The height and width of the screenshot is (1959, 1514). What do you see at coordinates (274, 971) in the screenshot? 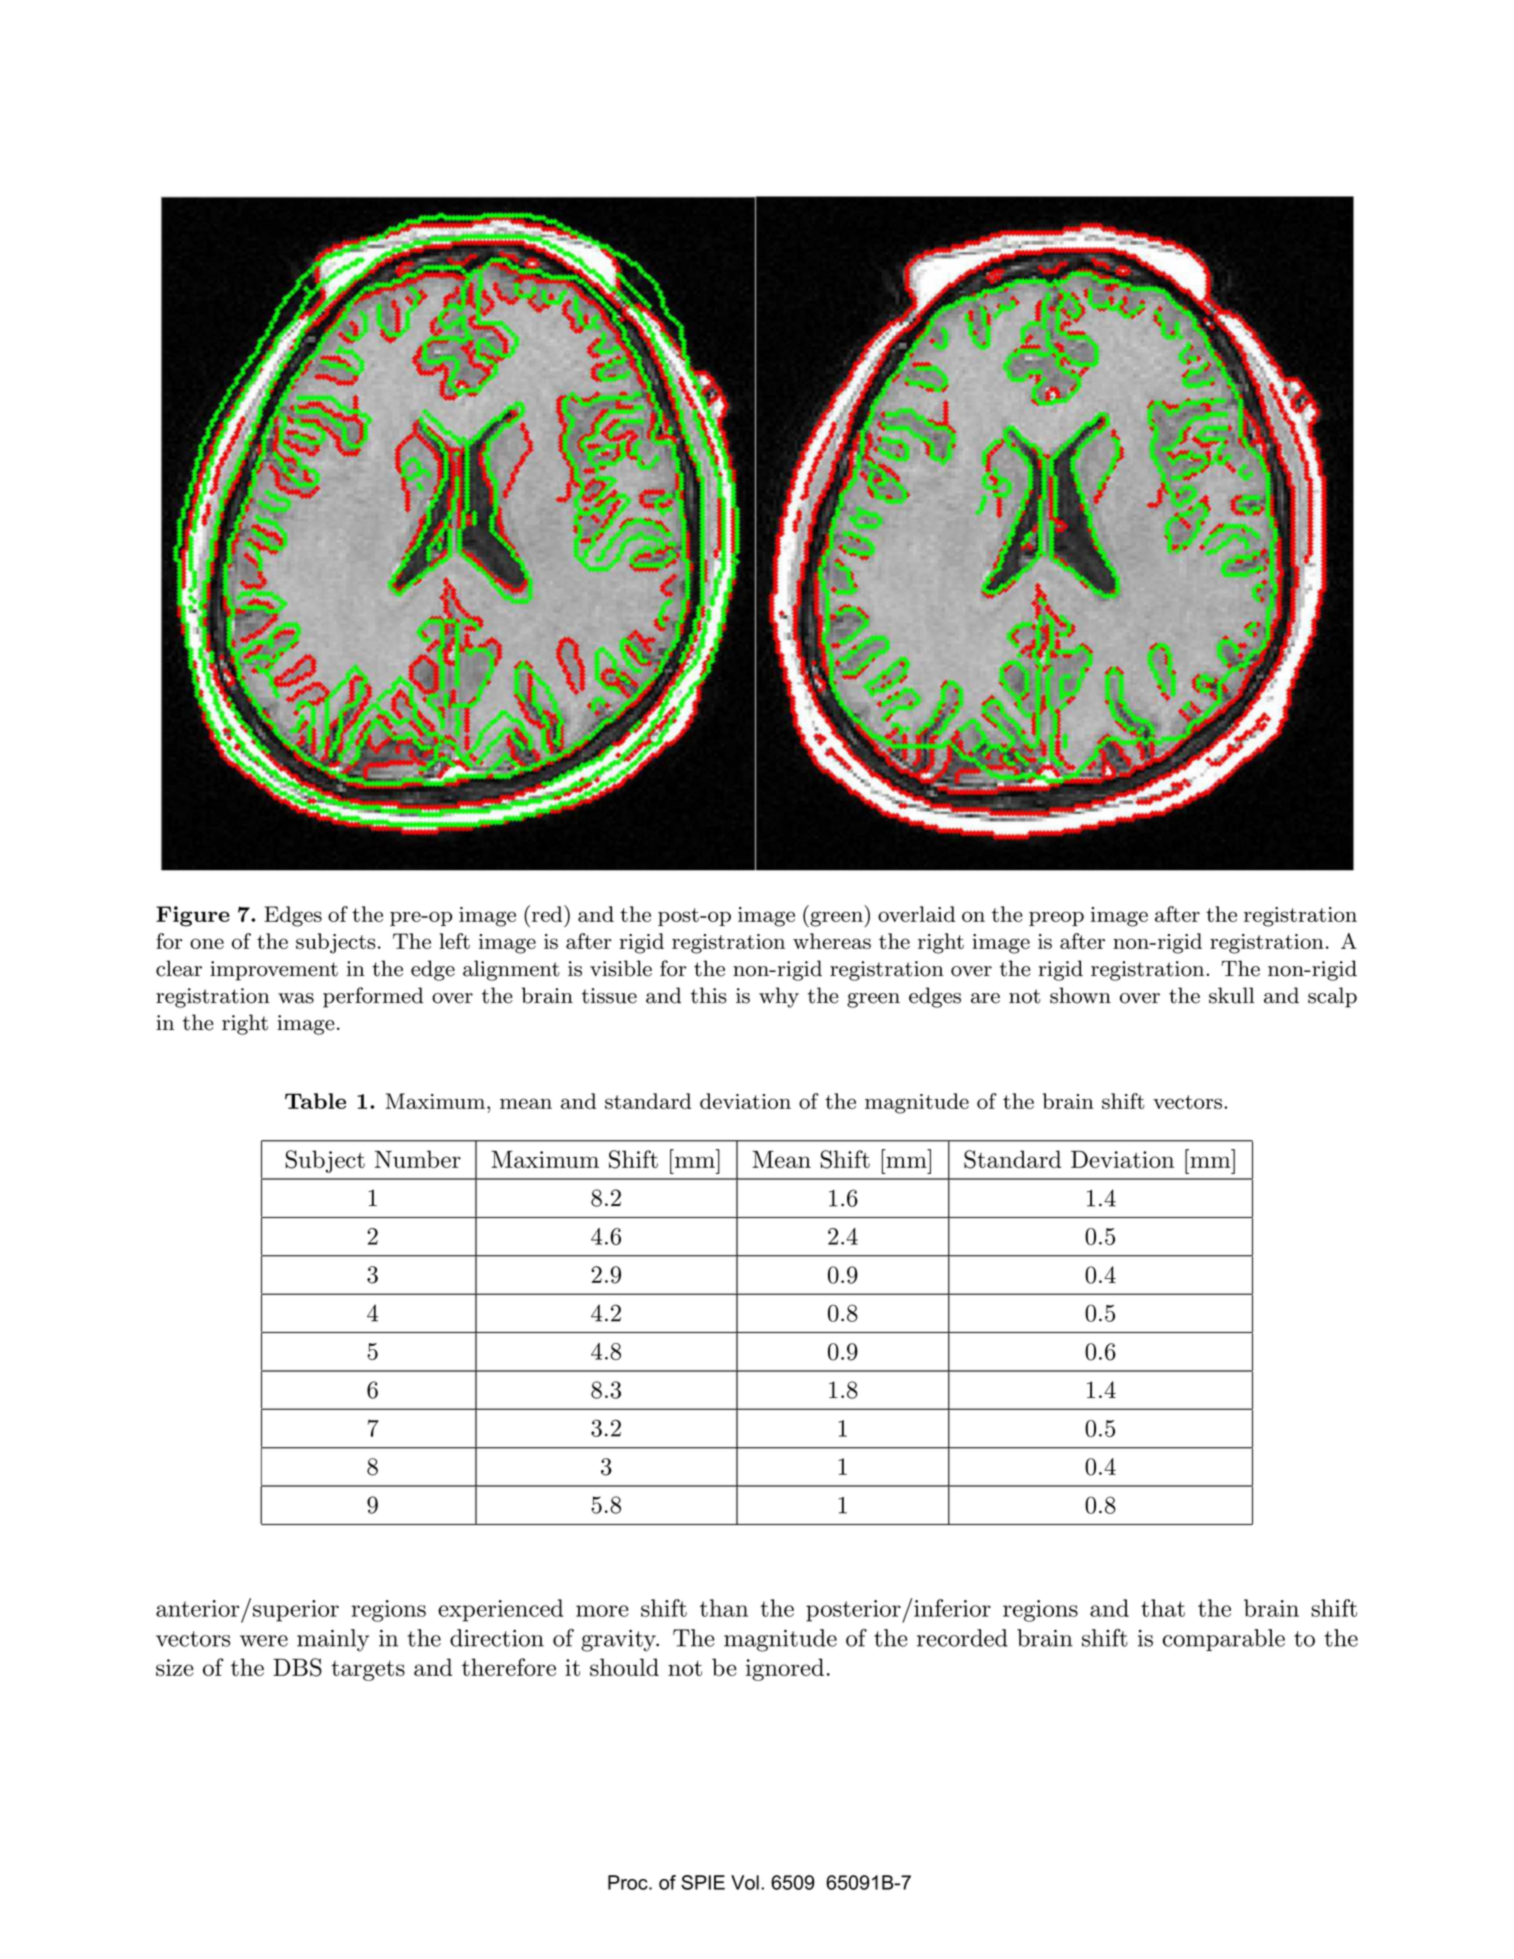
I see `improvement` at bounding box center [274, 971].
